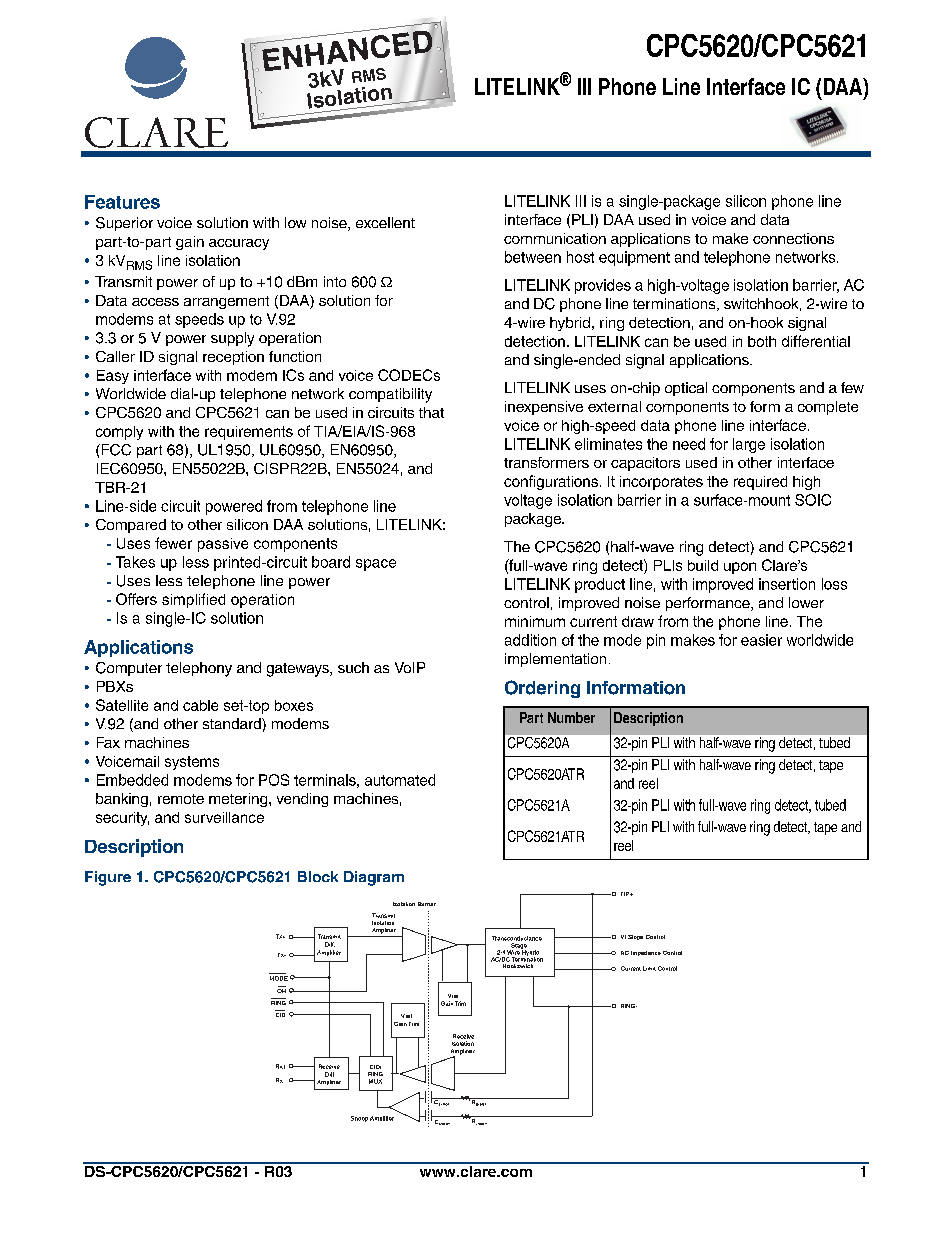 The height and width of the page is (1233, 952). What do you see at coordinates (233, 358) in the page?
I see `reception` at bounding box center [233, 358].
